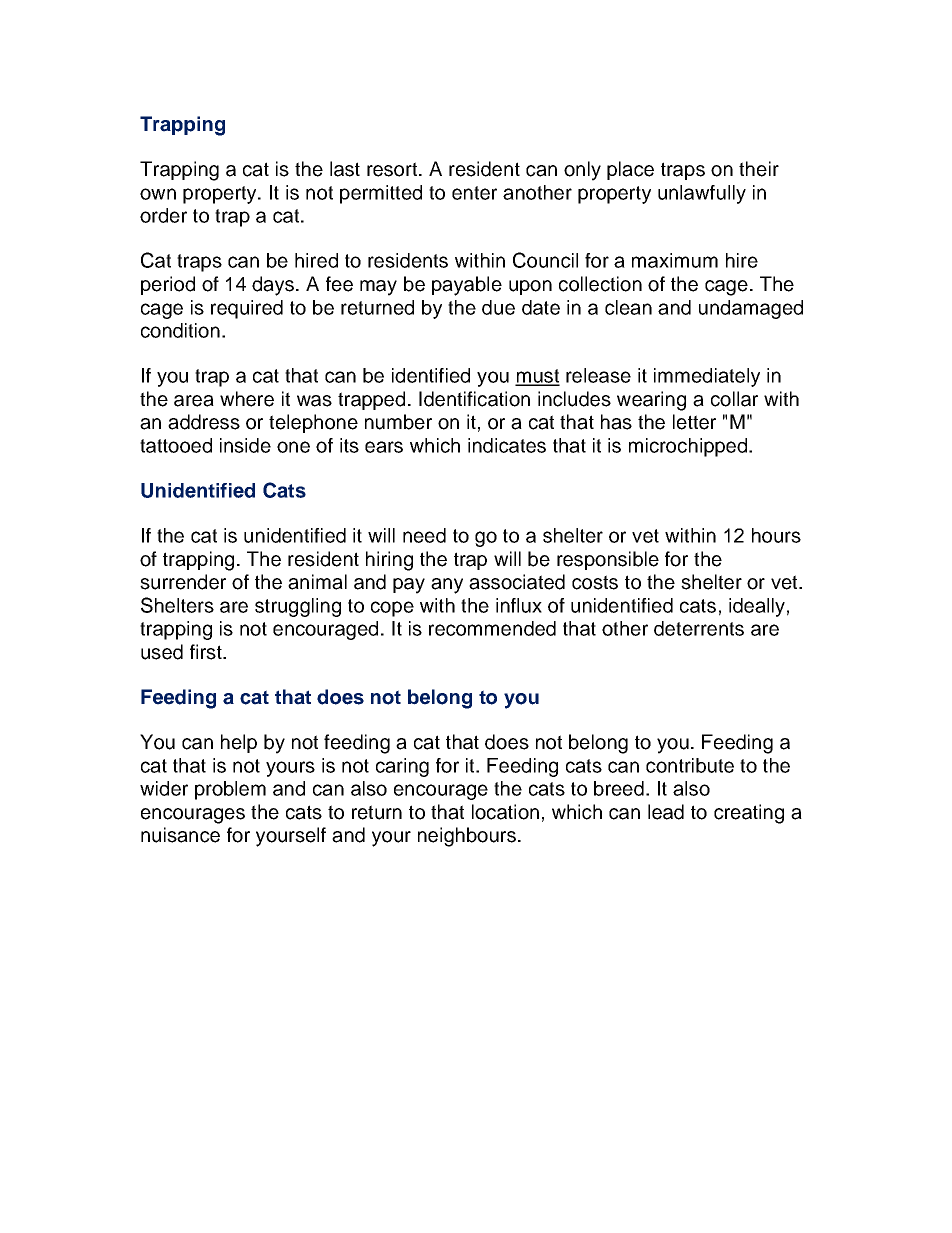  Describe the element at coordinates (776, 535) in the screenshot. I see `hours` at that location.
